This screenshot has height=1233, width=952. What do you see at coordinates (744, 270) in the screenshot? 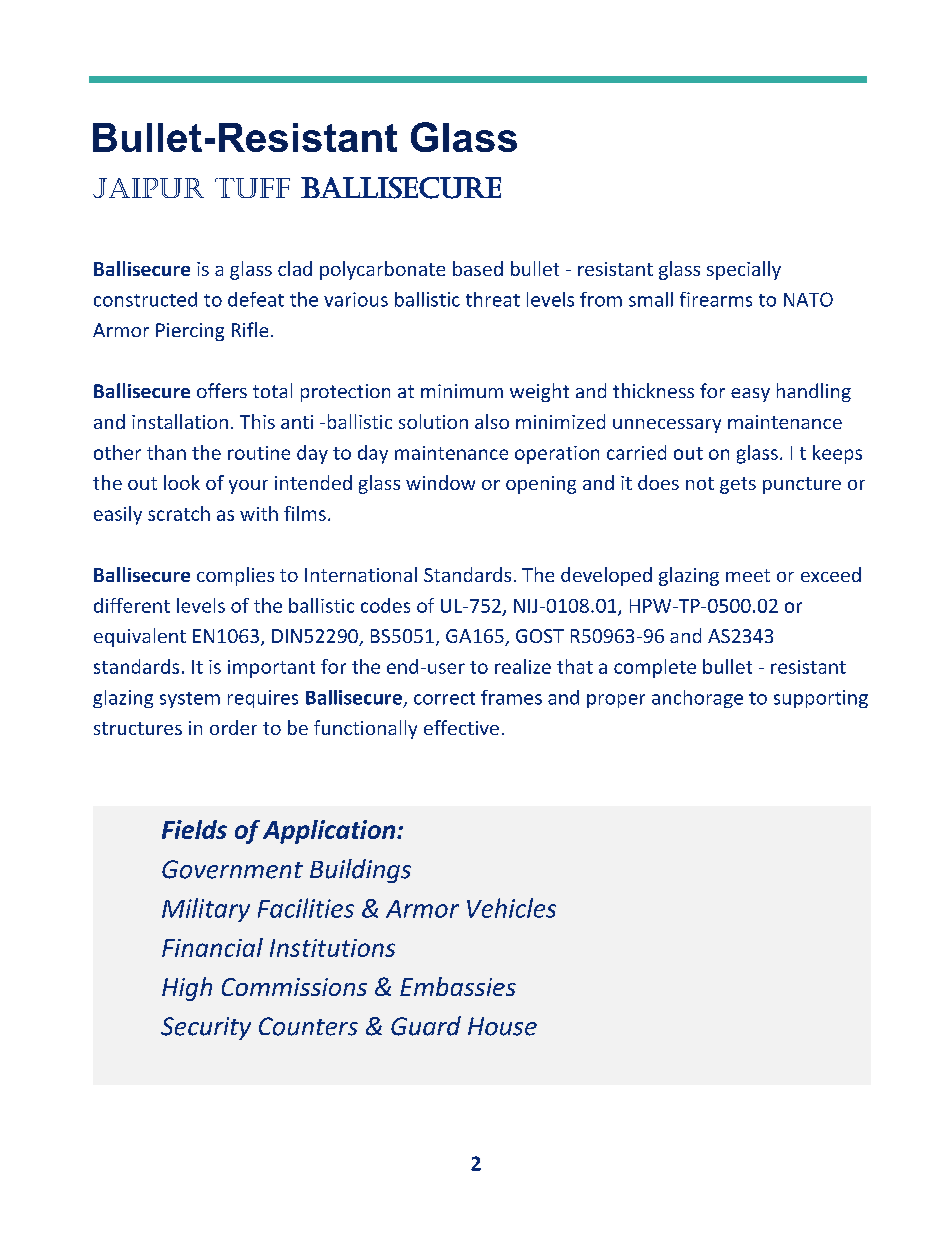
I see `specially` at bounding box center [744, 270].
